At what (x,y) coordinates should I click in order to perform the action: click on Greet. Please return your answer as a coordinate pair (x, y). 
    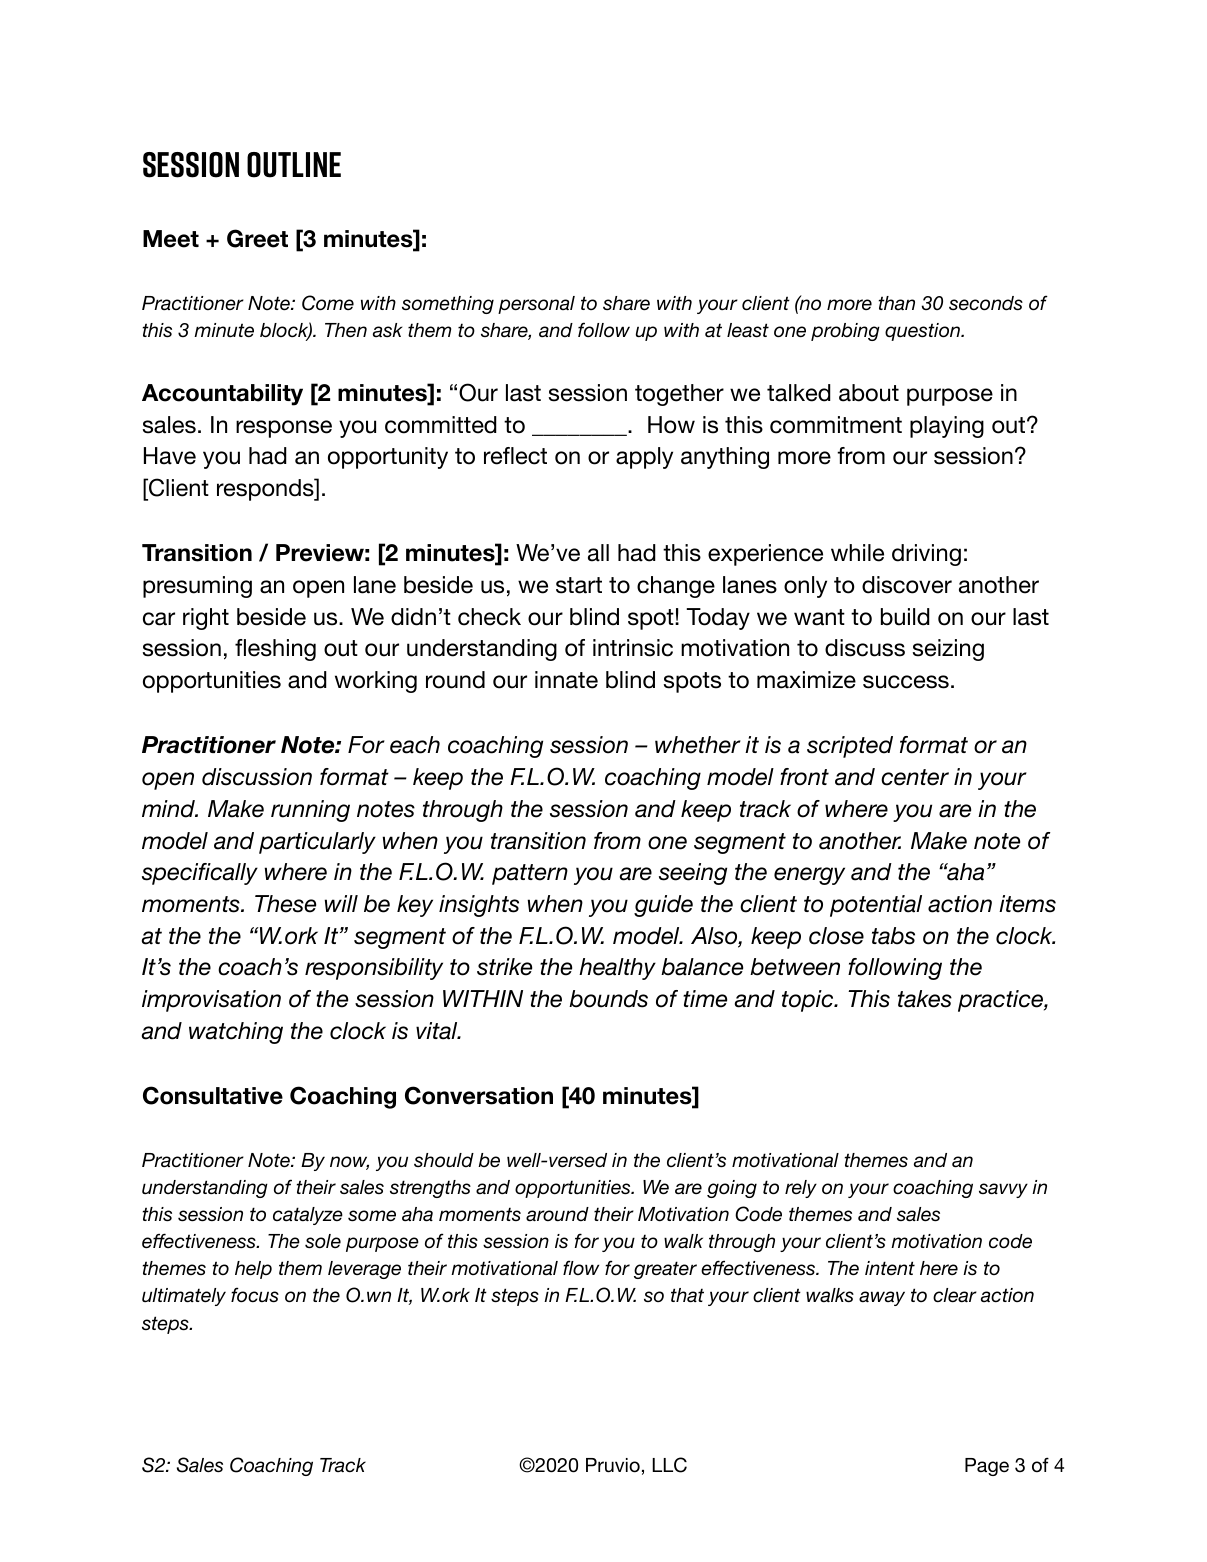
    Looking at the image, I should click on (257, 238).
